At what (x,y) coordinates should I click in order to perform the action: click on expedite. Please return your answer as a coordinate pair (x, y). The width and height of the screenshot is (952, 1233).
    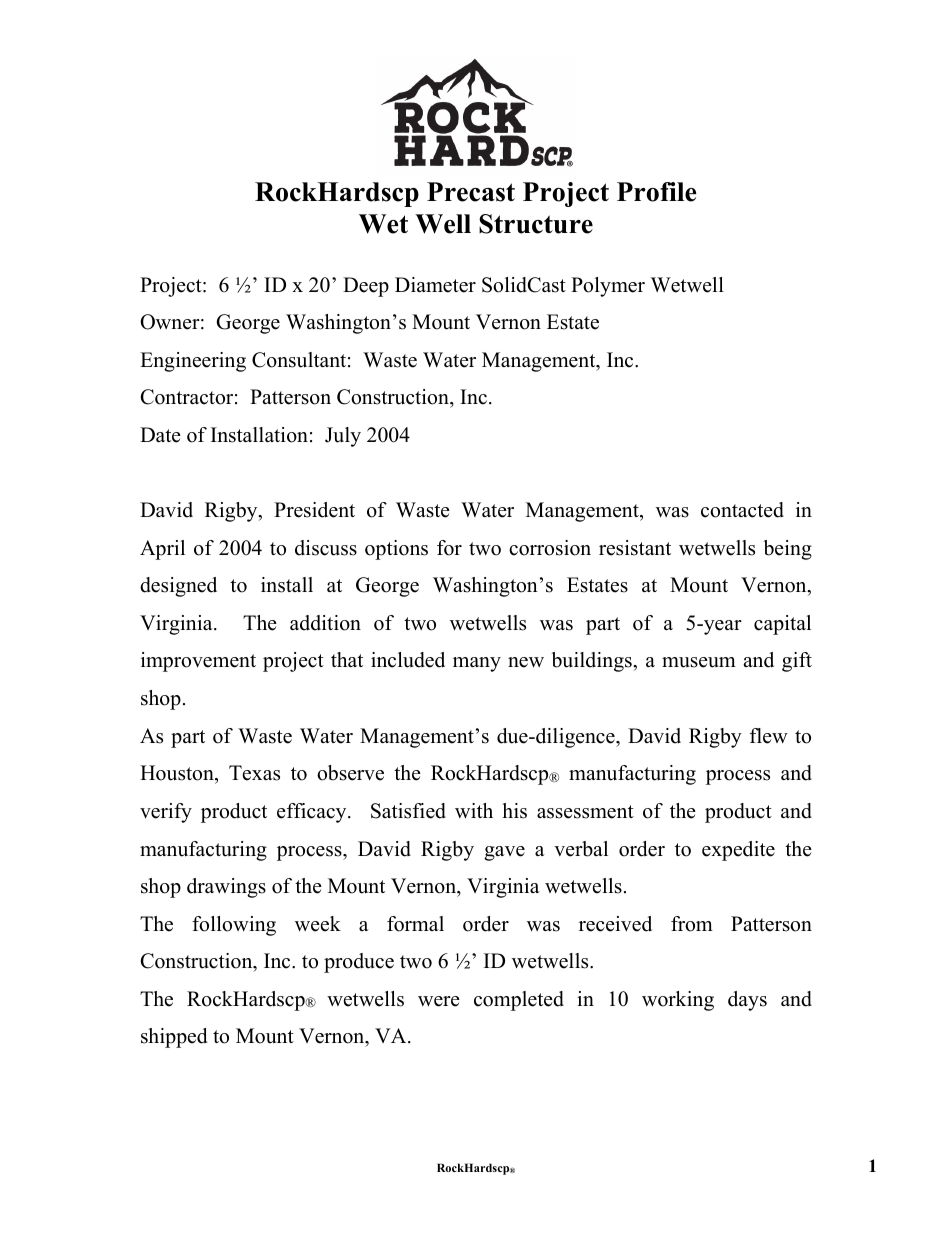
    Looking at the image, I should click on (738, 851).
